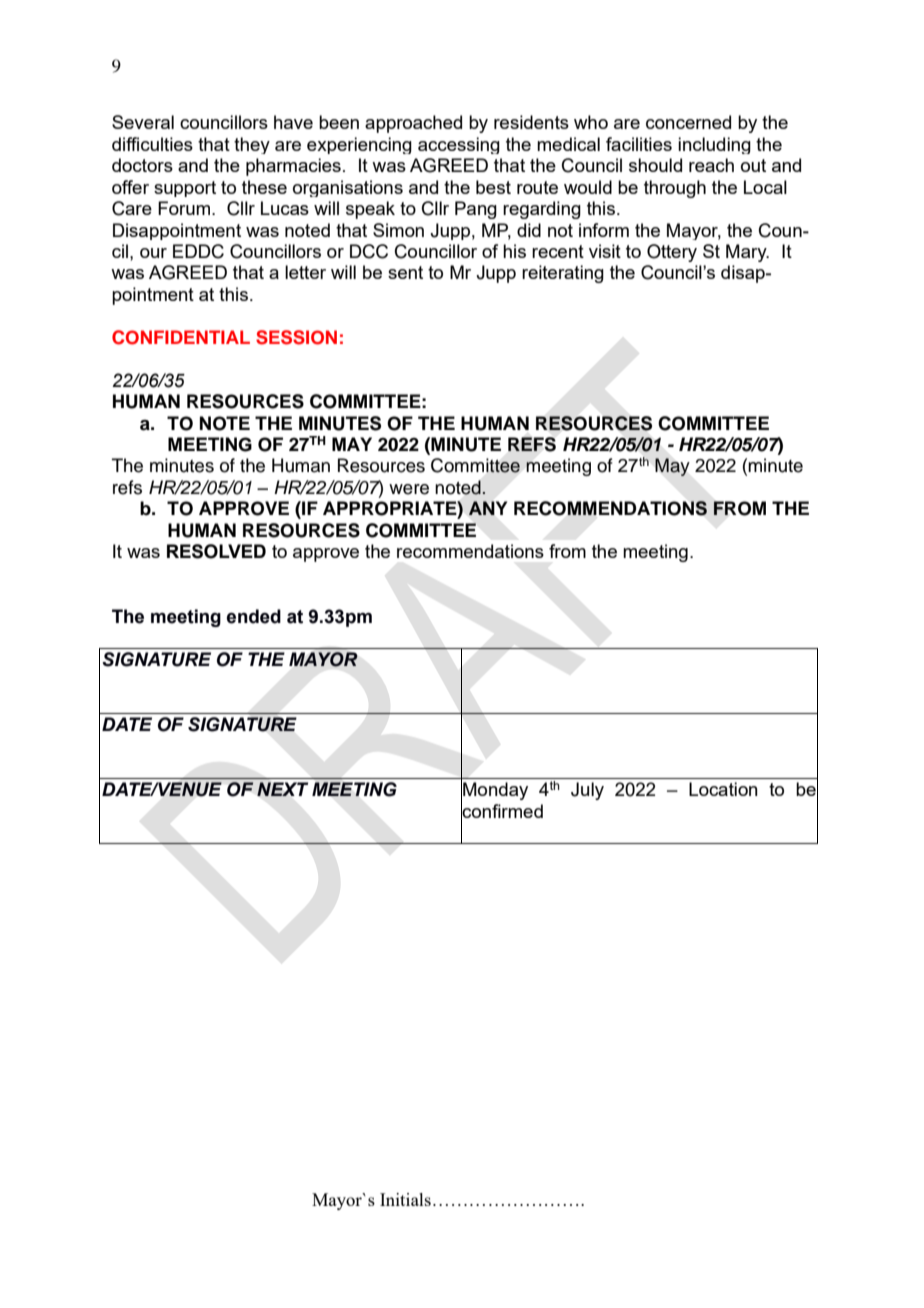  I want to click on NEXT, so click(282, 789).
